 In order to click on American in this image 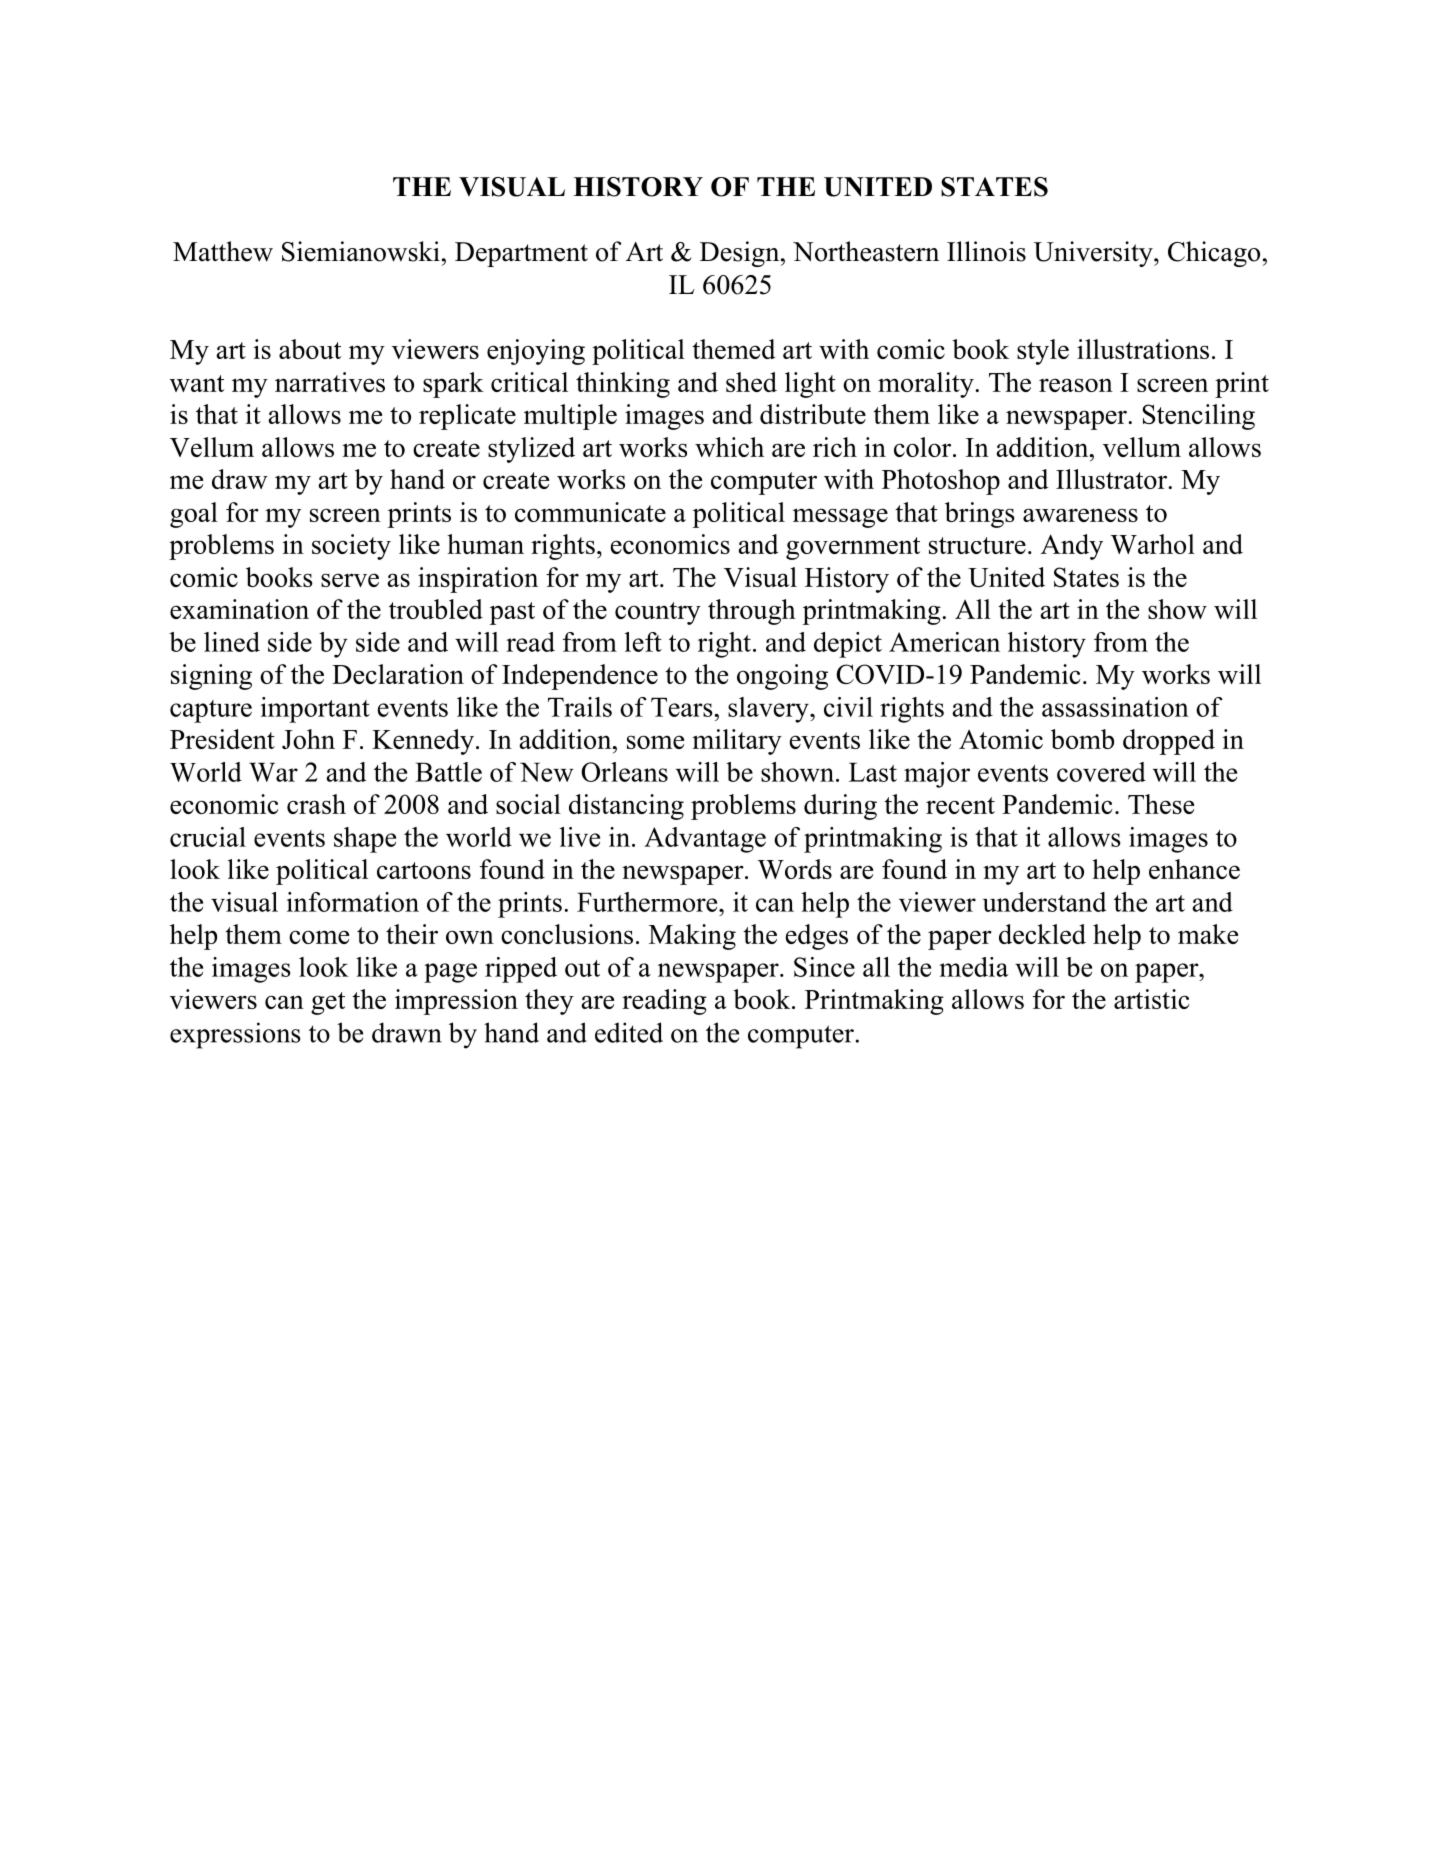, I will do `click(944, 642)`.
